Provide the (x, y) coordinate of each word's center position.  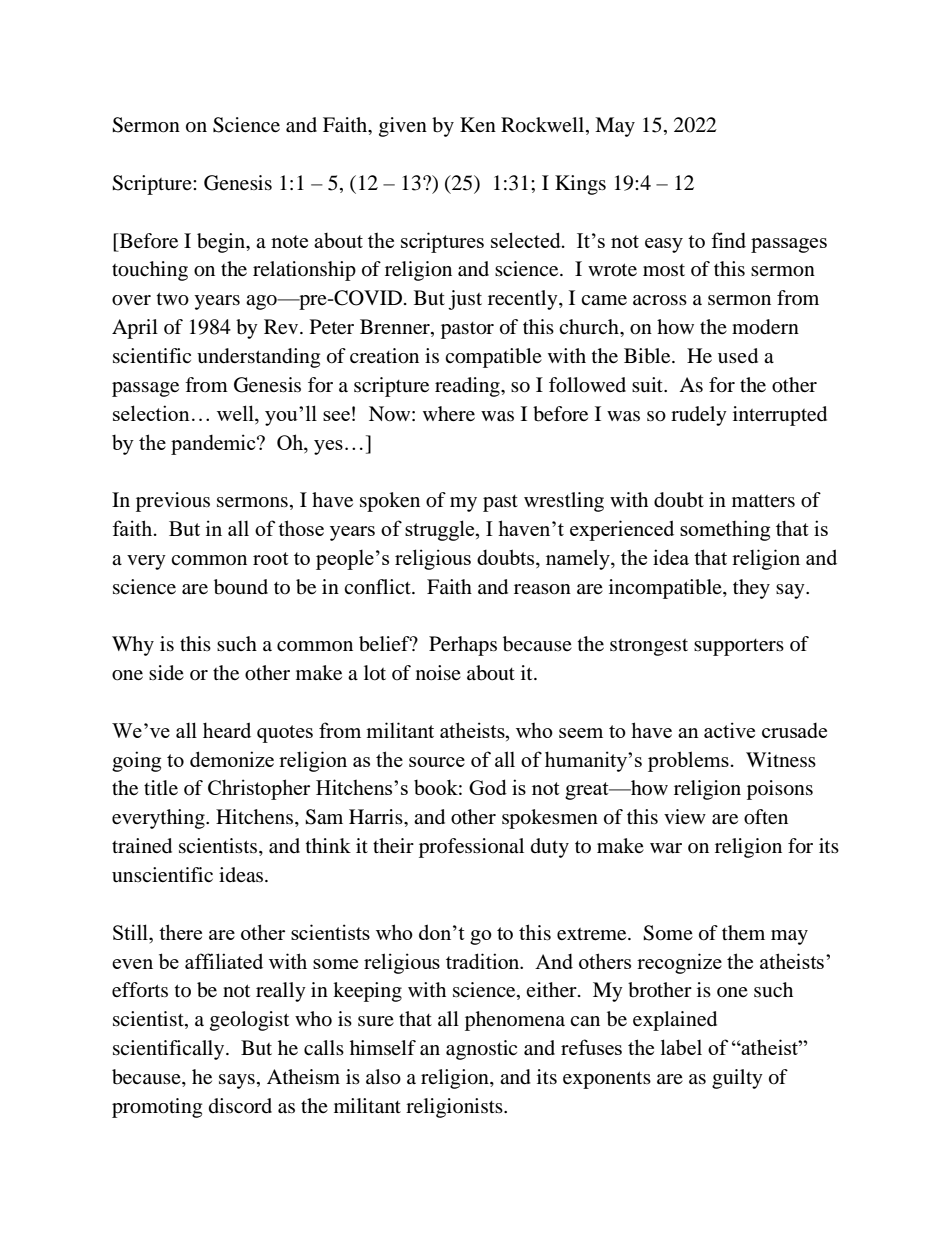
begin (222, 243)
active (729, 730)
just (465, 300)
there (180, 932)
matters (763, 501)
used (738, 356)
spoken (390, 502)
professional (471, 848)
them (743, 932)
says (237, 1081)
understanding (258, 358)
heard (227, 730)
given (403, 127)
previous (173, 502)
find (728, 240)
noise (438, 673)
